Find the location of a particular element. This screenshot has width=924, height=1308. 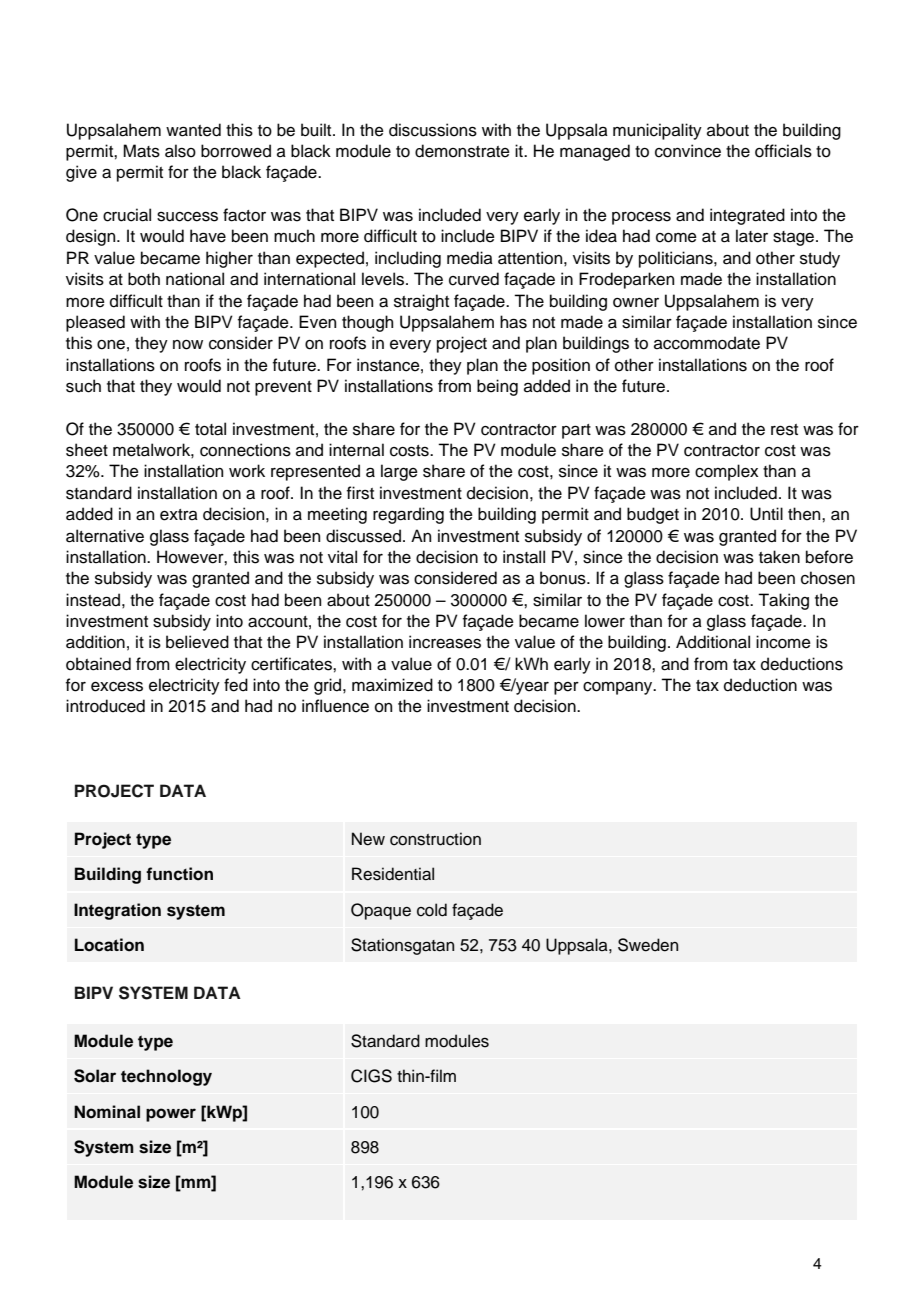

total is located at coordinates (210, 429).
